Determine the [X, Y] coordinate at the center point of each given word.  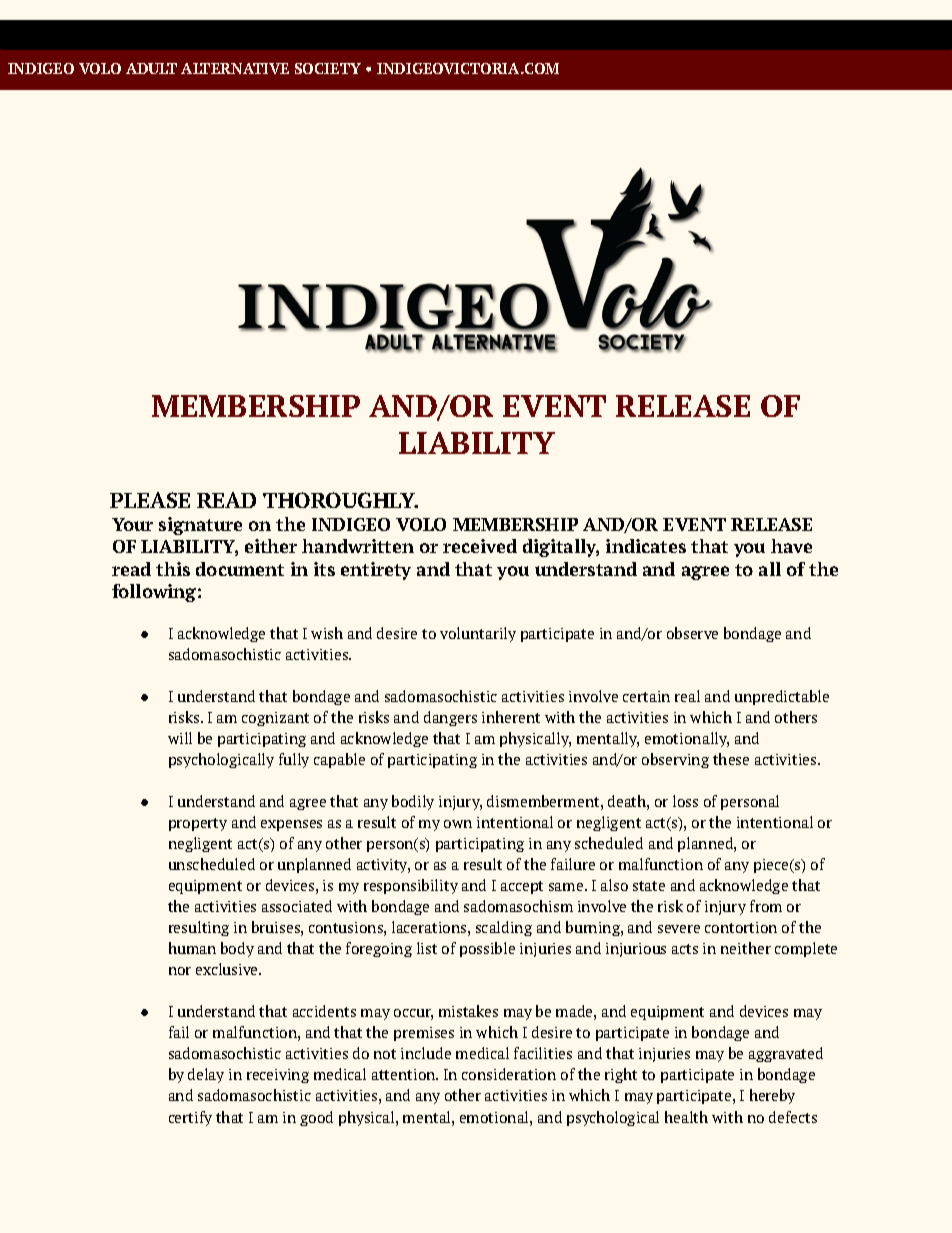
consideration [509, 1074]
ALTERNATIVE [235, 68]
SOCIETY [328, 68]
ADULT [151, 68]
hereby [772, 1096]
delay [206, 1075]
